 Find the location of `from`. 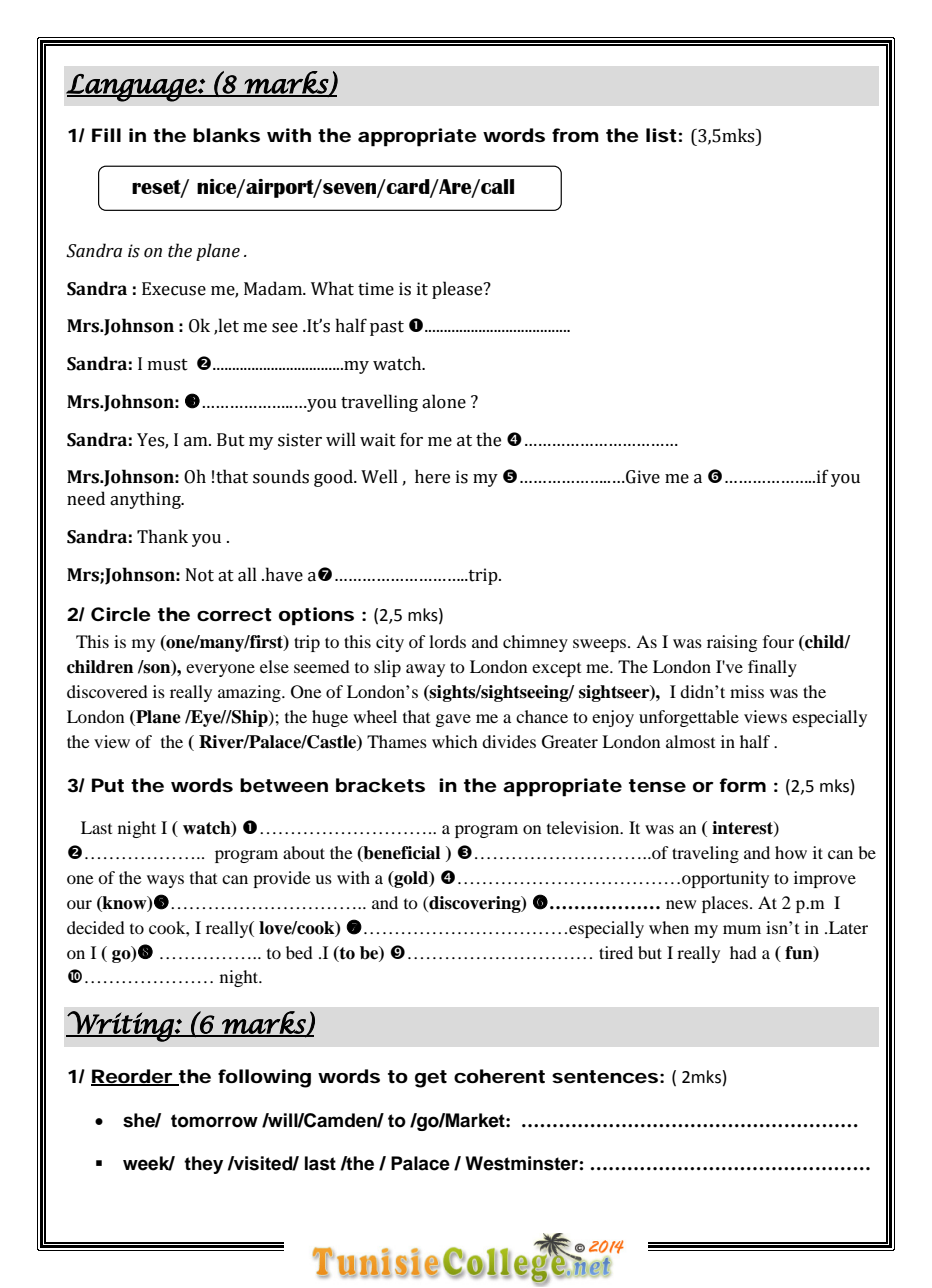

from is located at coordinates (575, 135).
